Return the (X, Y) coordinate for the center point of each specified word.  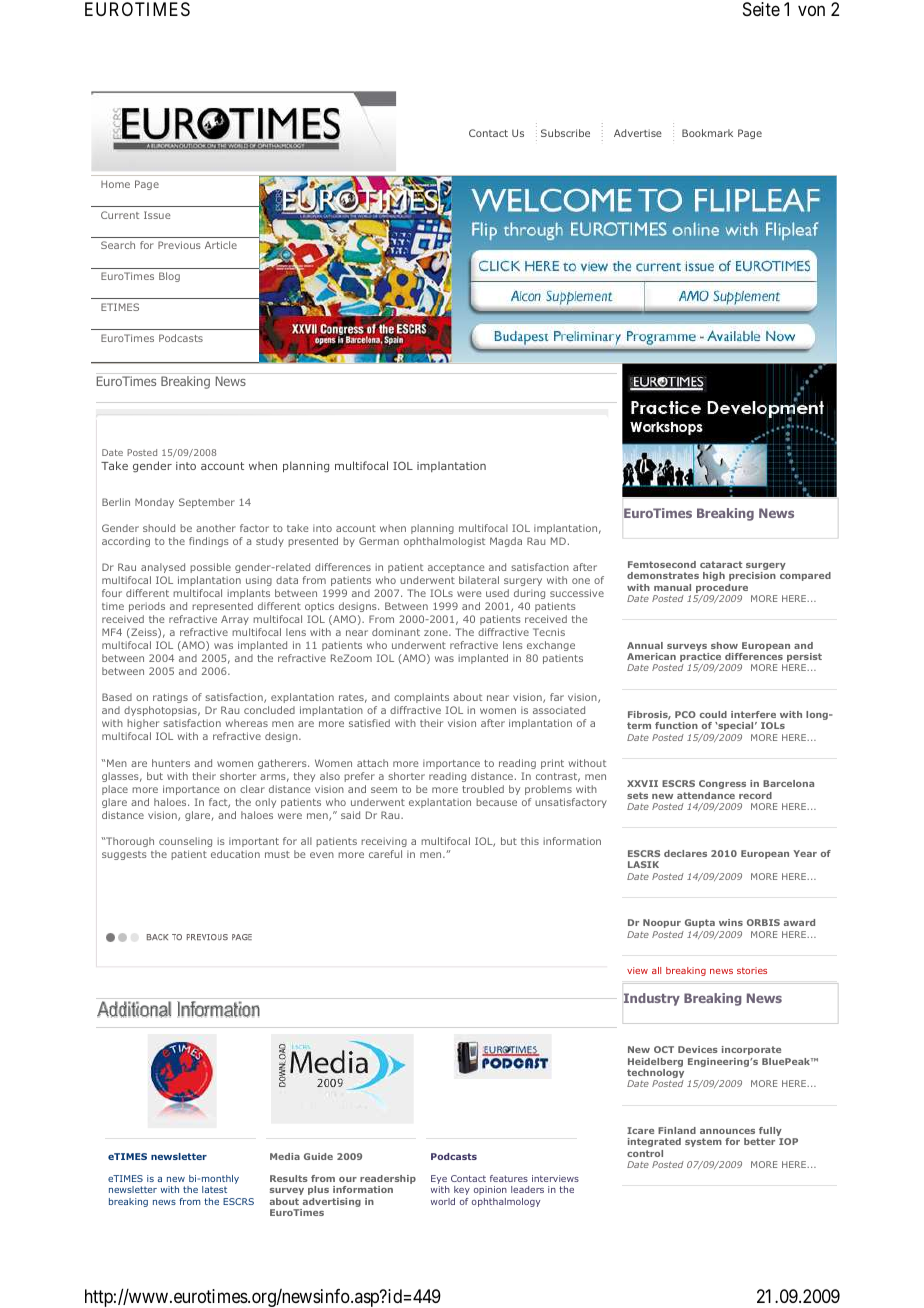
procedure (721, 590)
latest (214, 1189)
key (462, 1190)
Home (115, 184)
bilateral (479, 580)
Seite (761, 9)
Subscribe (565, 133)
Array (235, 620)
